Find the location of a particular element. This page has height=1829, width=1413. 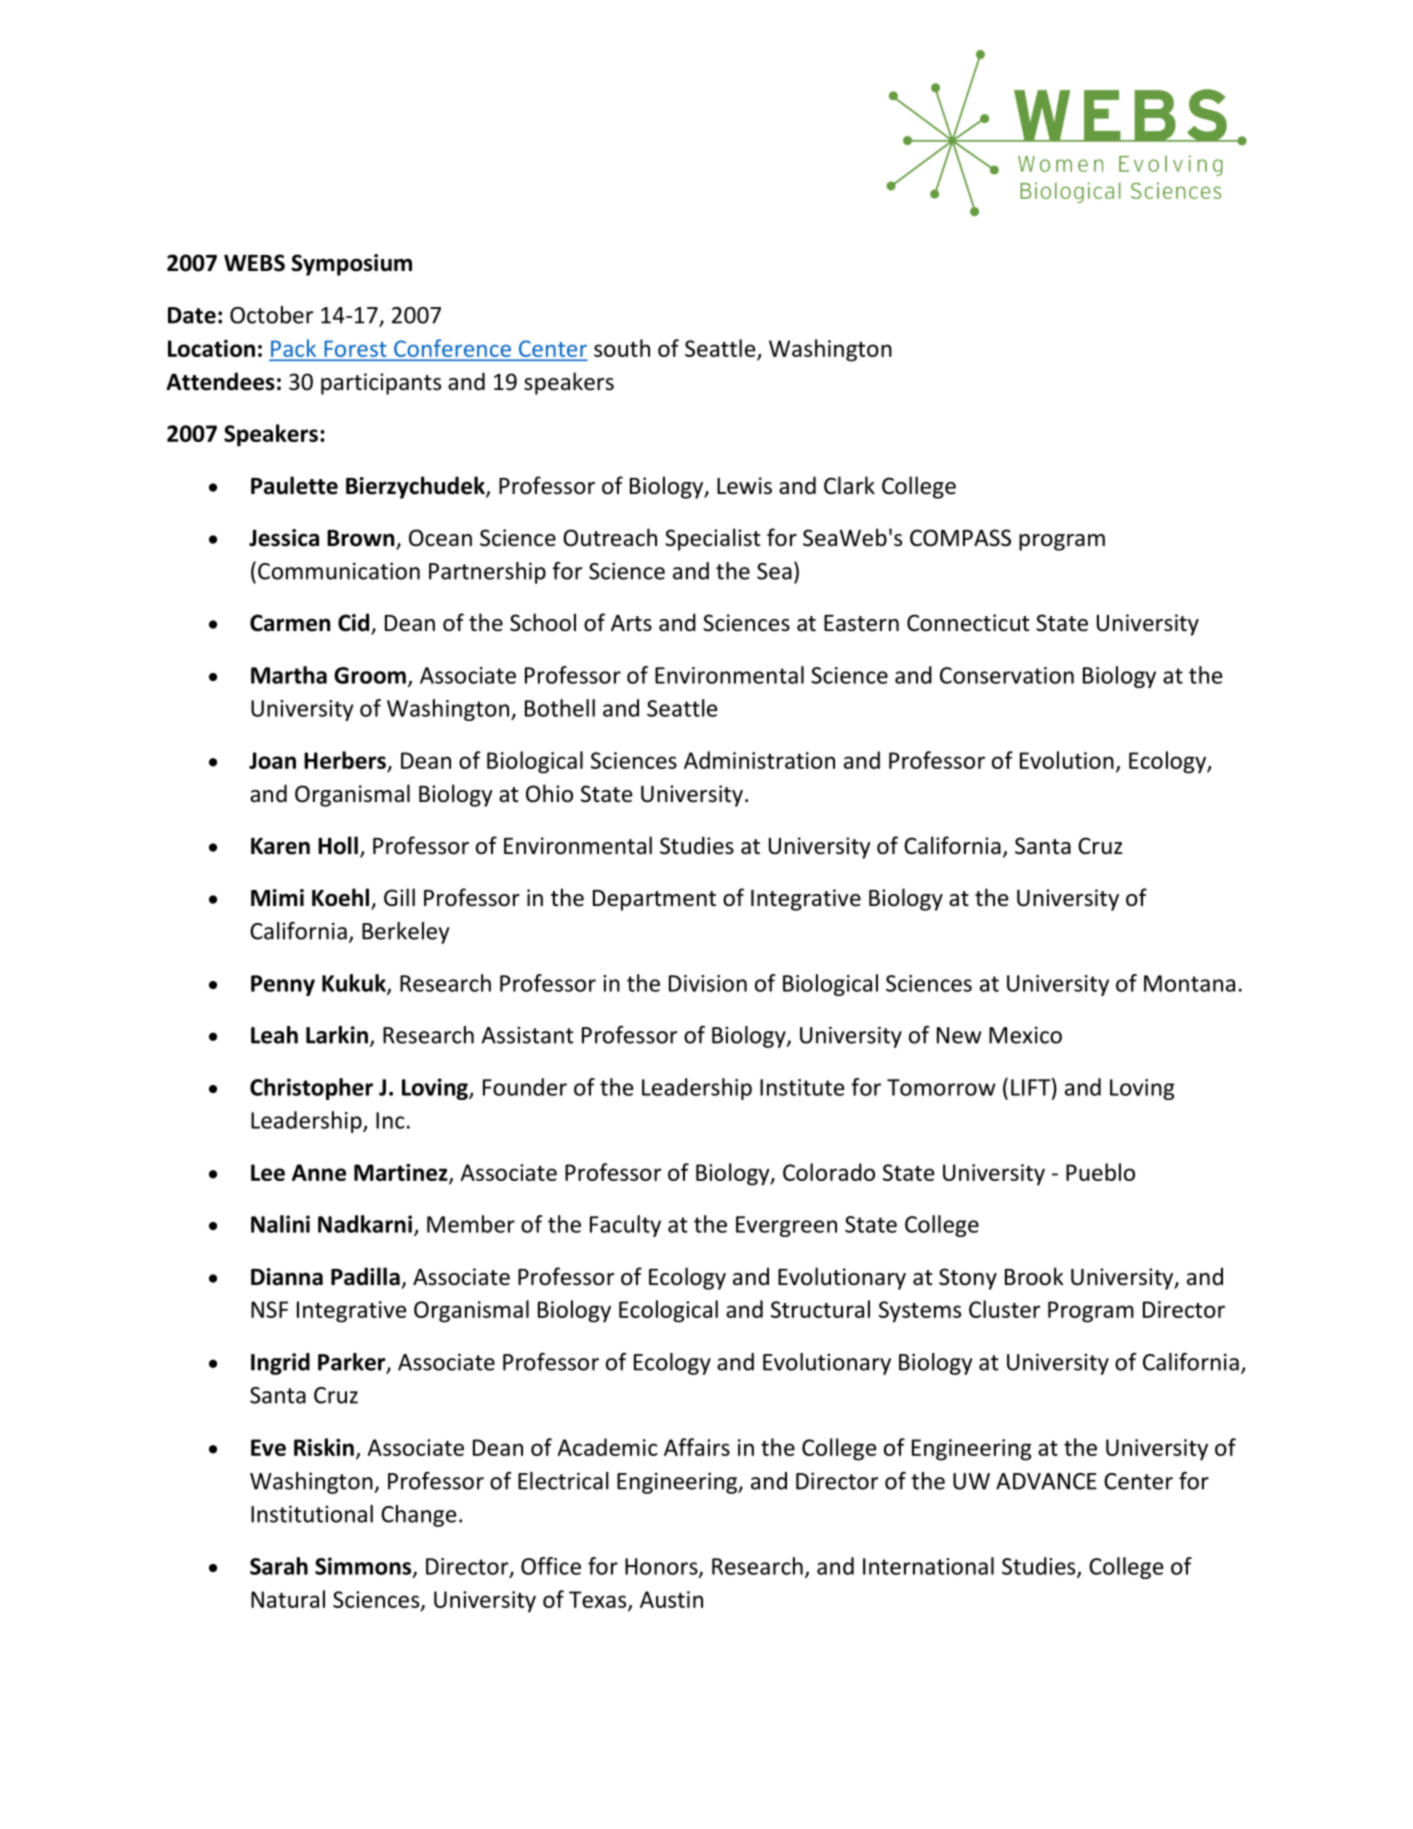

Arts is located at coordinates (631, 623).
